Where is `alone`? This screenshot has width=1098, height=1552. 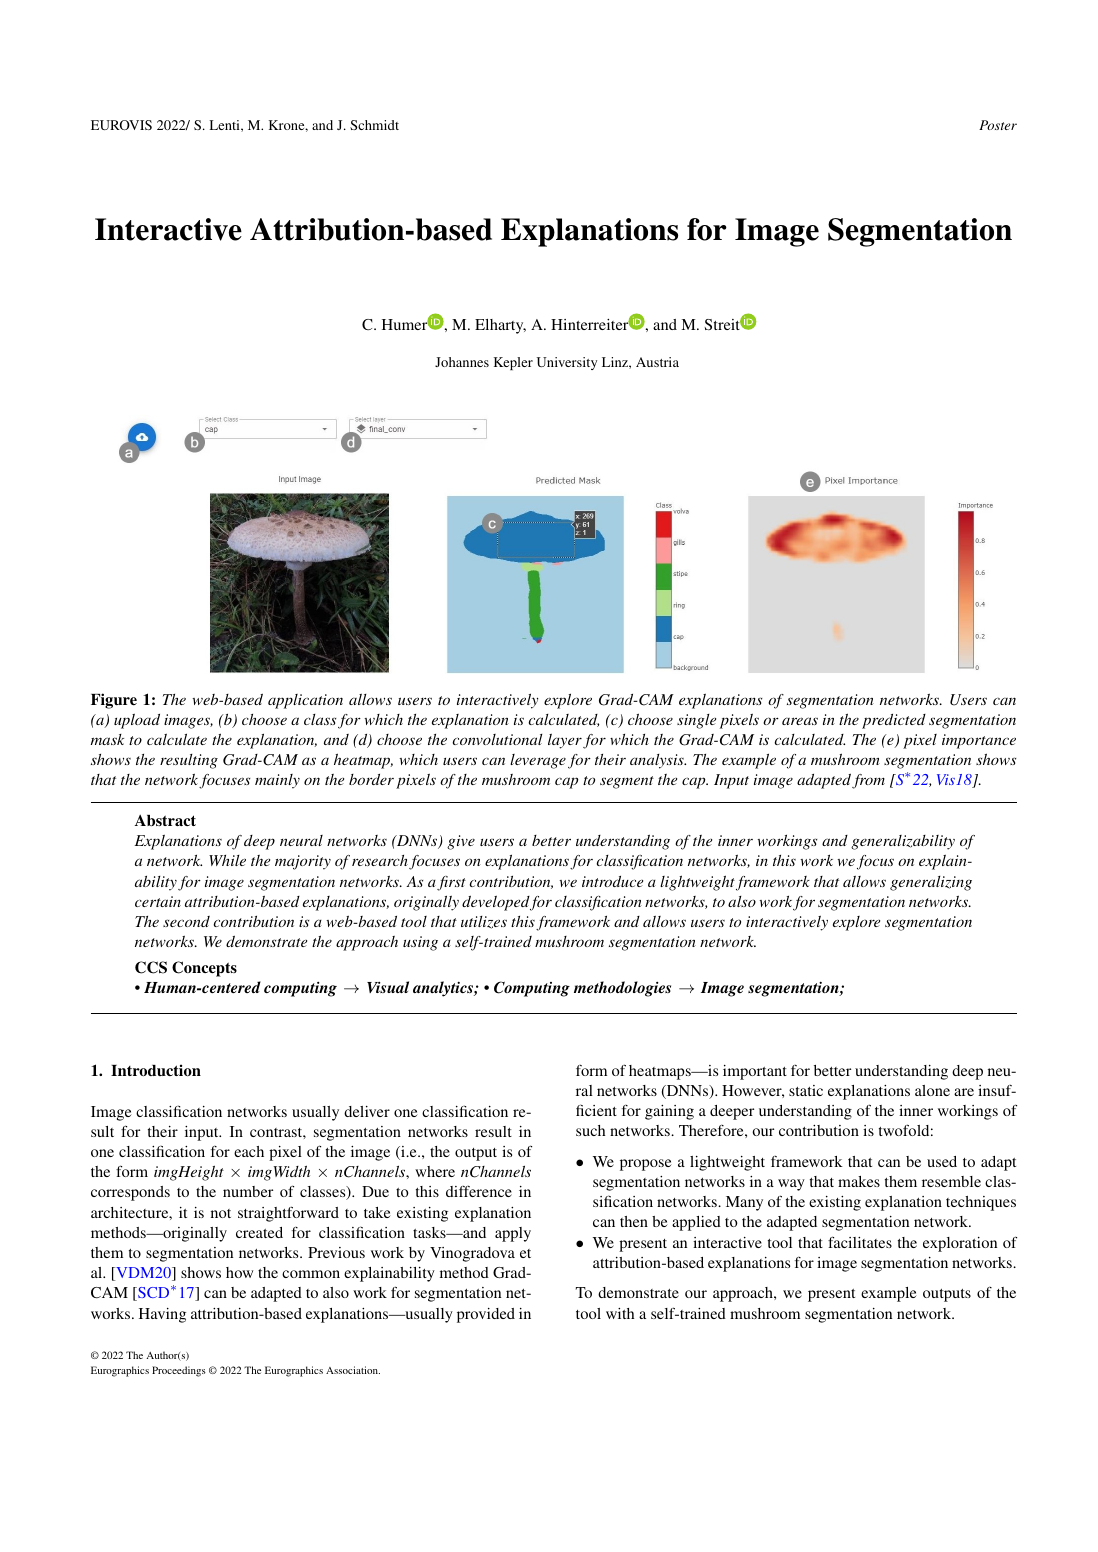
alone is located at coordinates (932, 1090).
